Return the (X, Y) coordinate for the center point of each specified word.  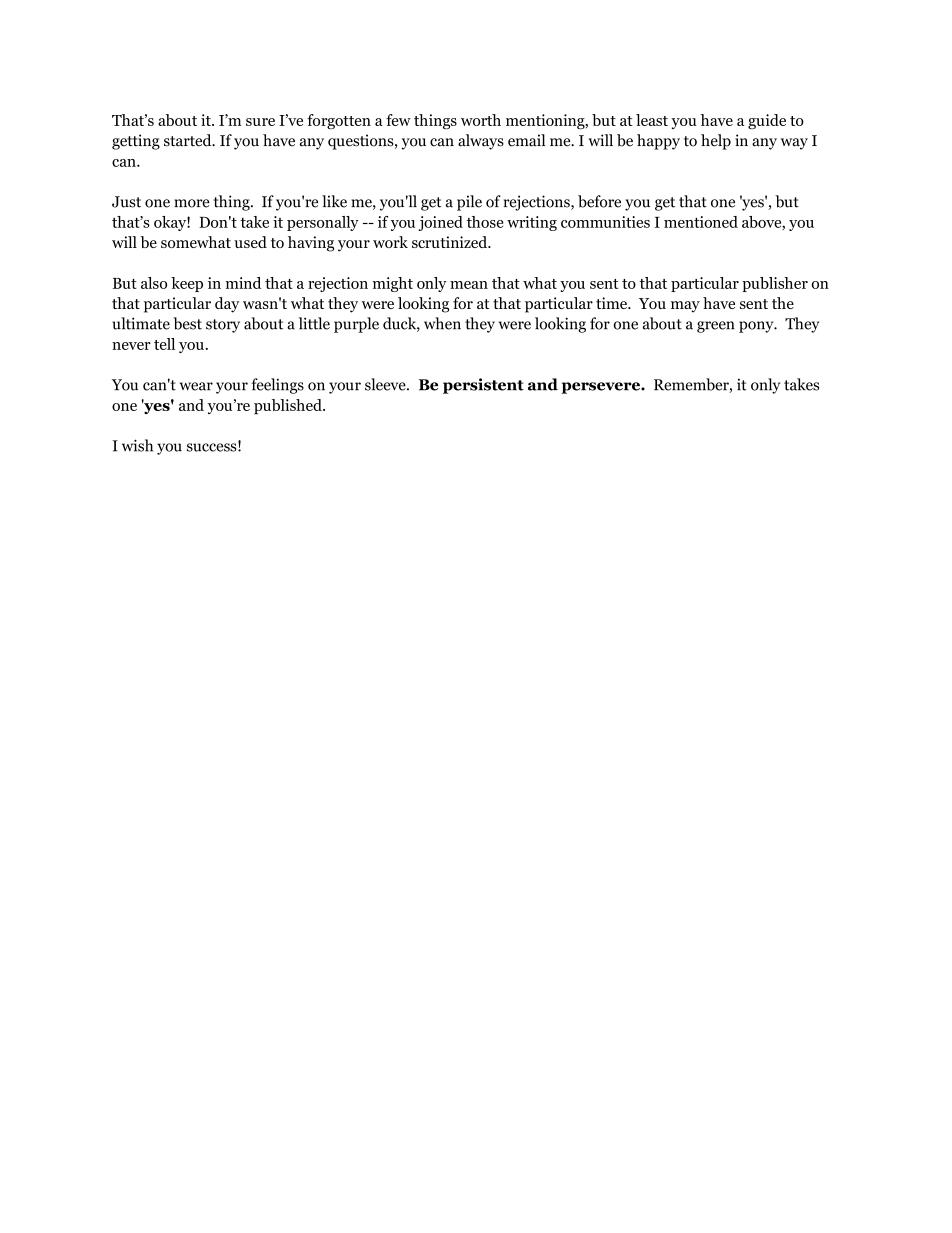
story (223, 326)
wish (137, 445)
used (250, 242)
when (442, 323)
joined (441, 223)
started (189, 140)
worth (481, 120)
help (716, 142)
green (716, 327)
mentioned (701, 222)
